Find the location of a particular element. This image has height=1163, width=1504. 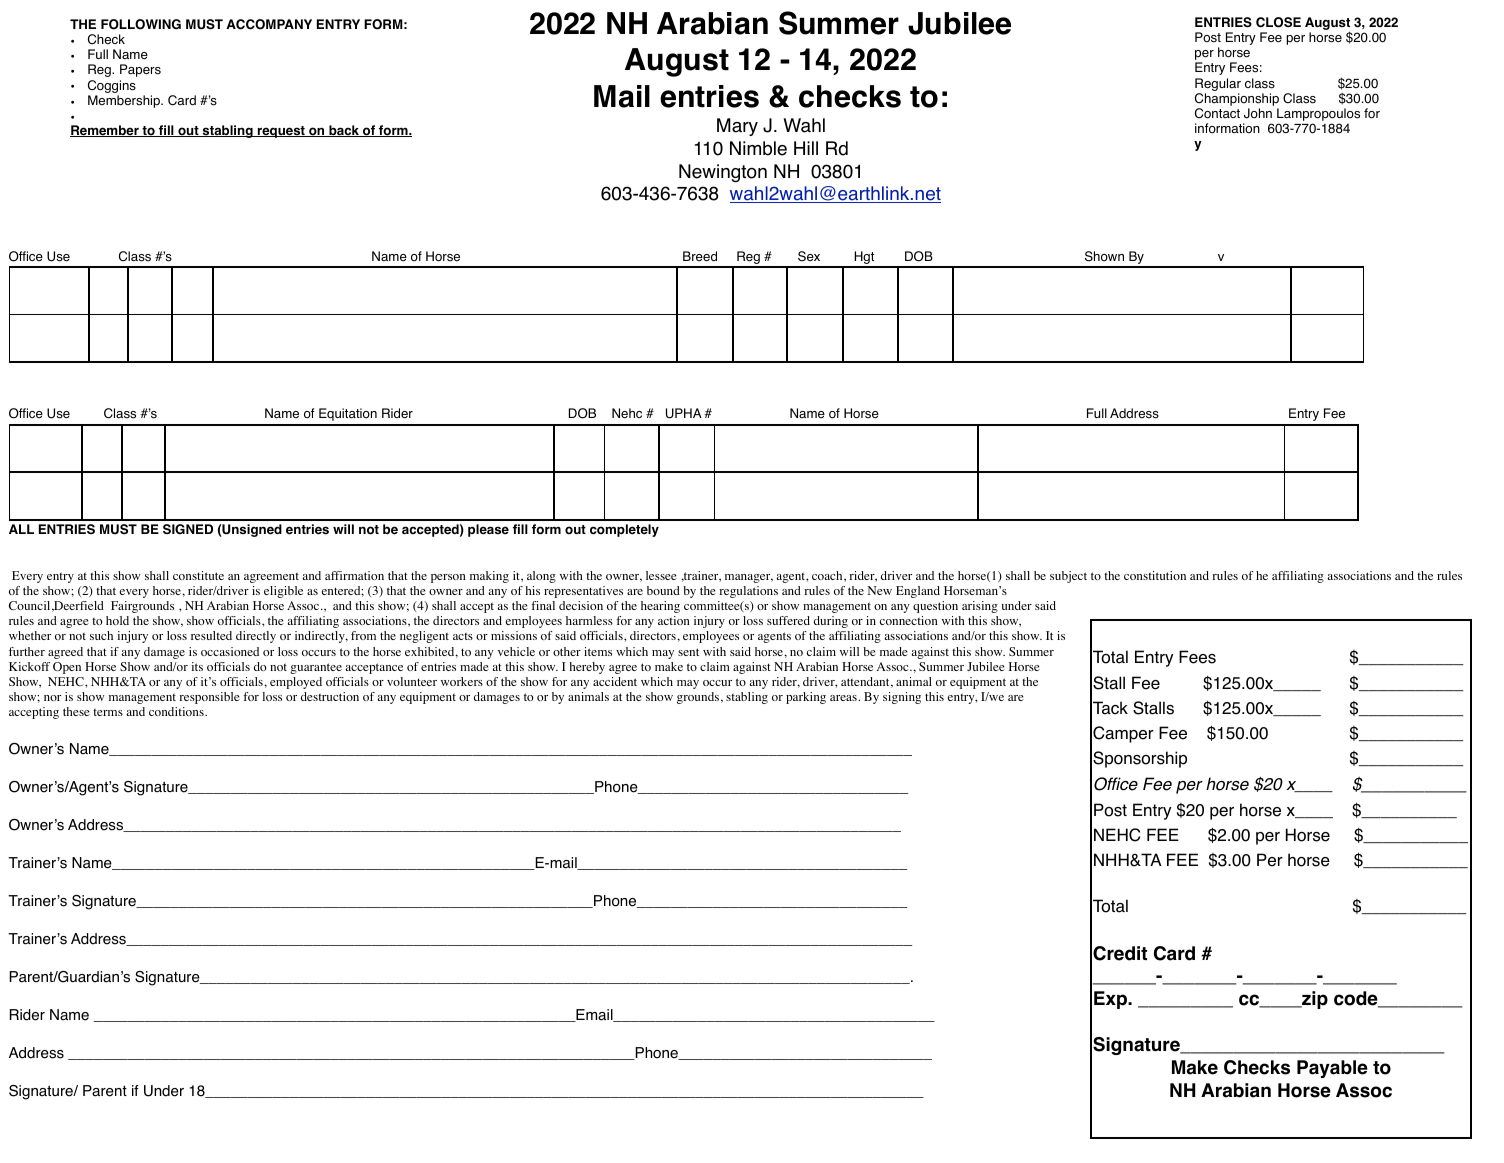

subject is located at coordinates (1068, 577).
